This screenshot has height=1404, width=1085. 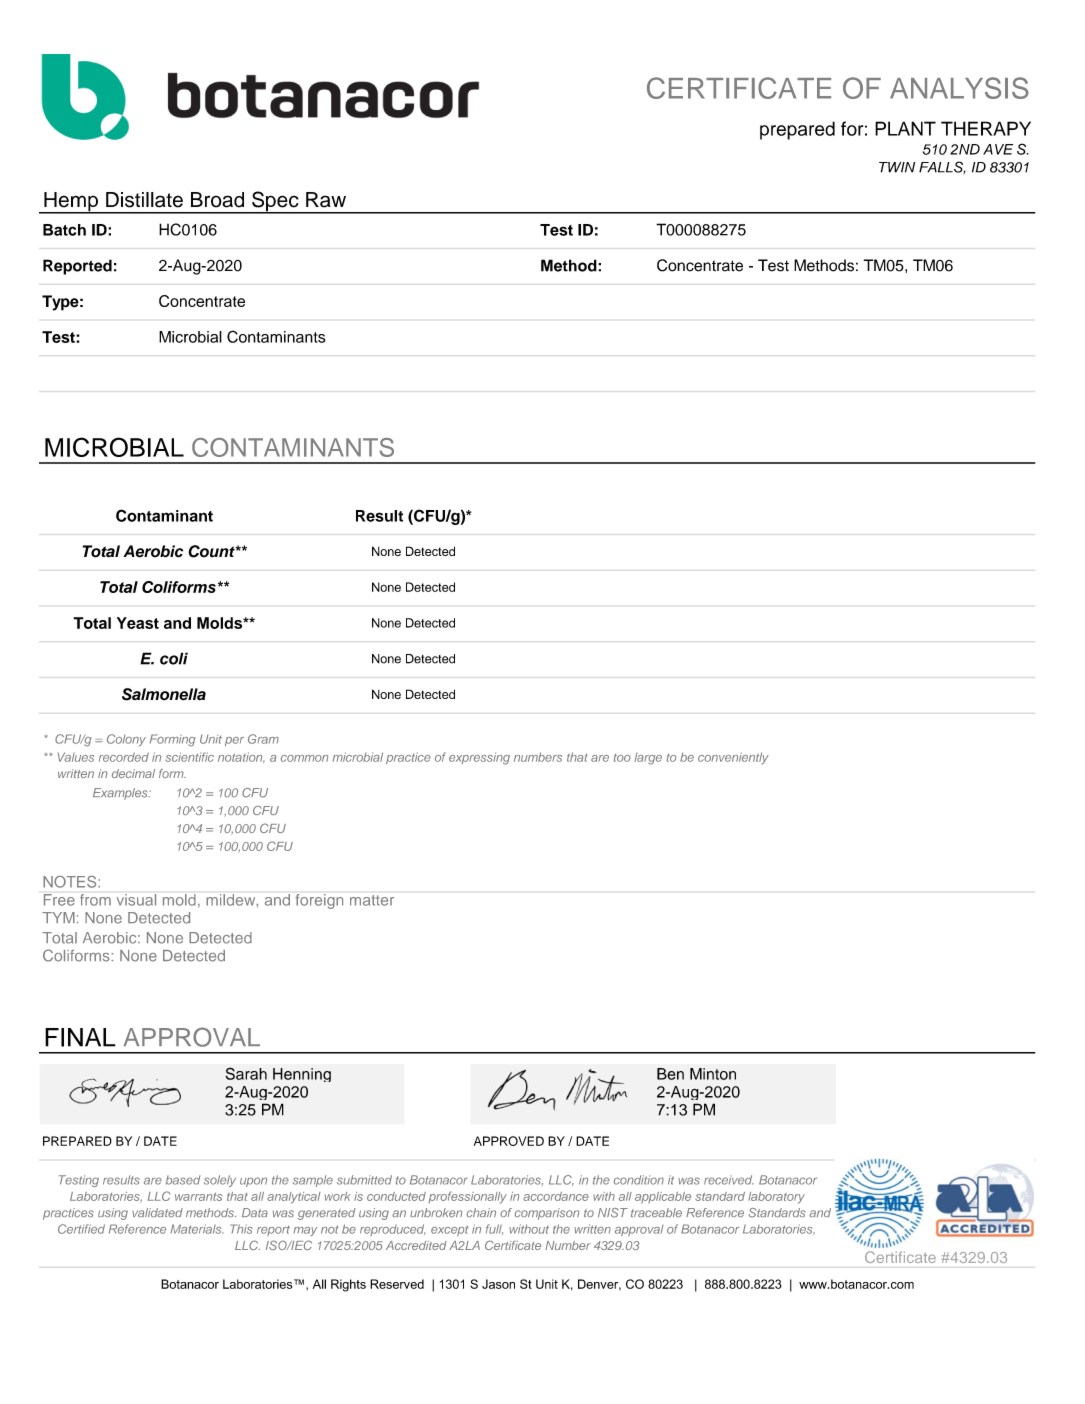 I want to click on This, so click(x=241, y=1229).
